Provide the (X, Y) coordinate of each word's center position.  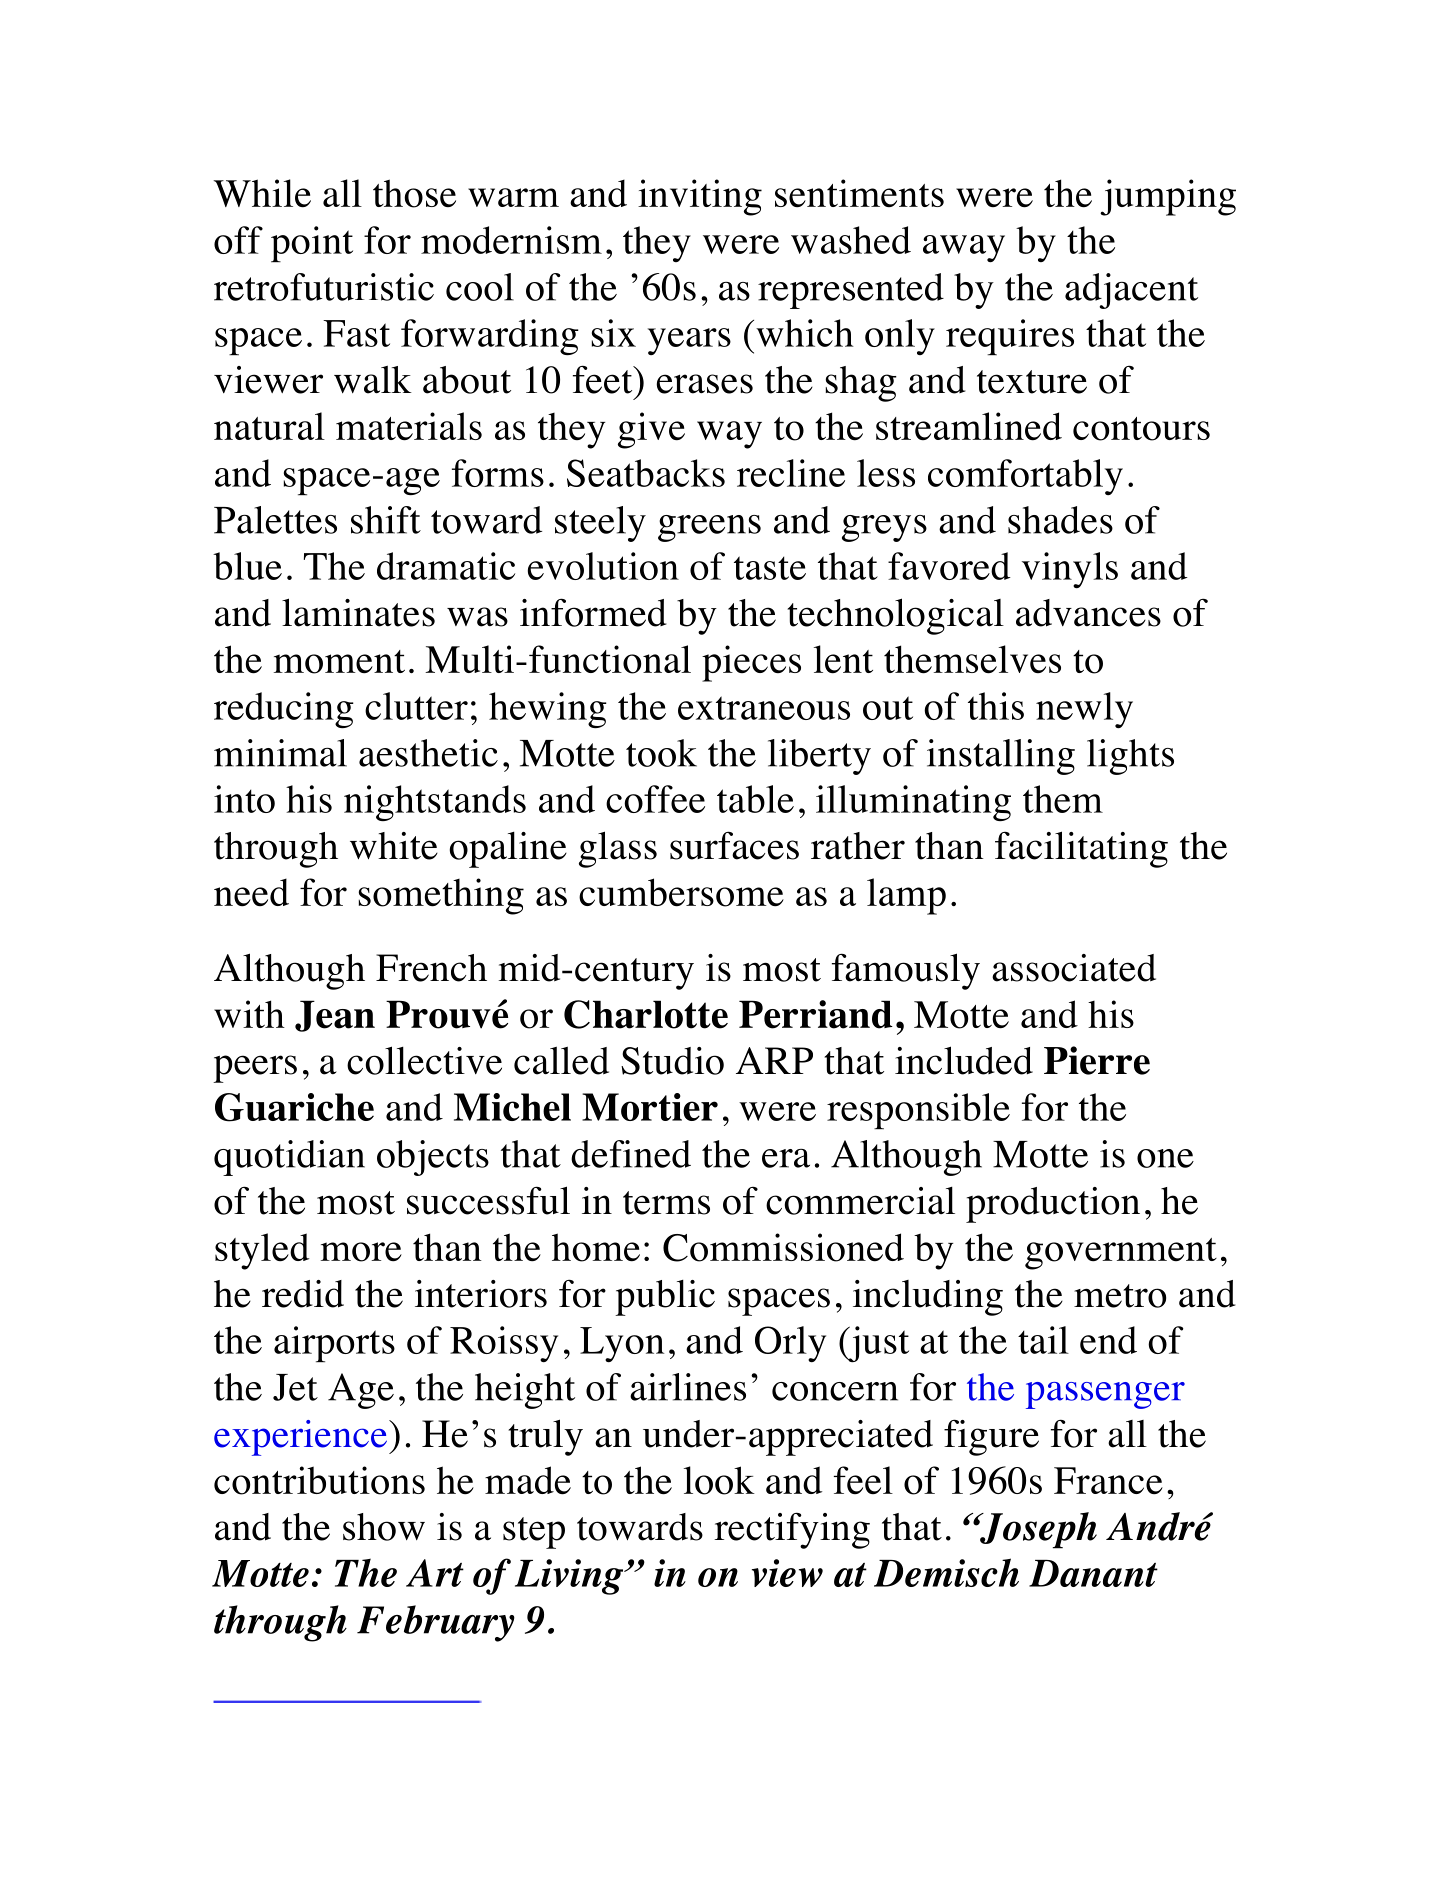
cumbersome (681, 892)
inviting (700, 197)
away (964, 248)
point (312, 244)
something (441, 896)
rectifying (792, 1530)
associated (1074, 968)
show (384, 1527)
